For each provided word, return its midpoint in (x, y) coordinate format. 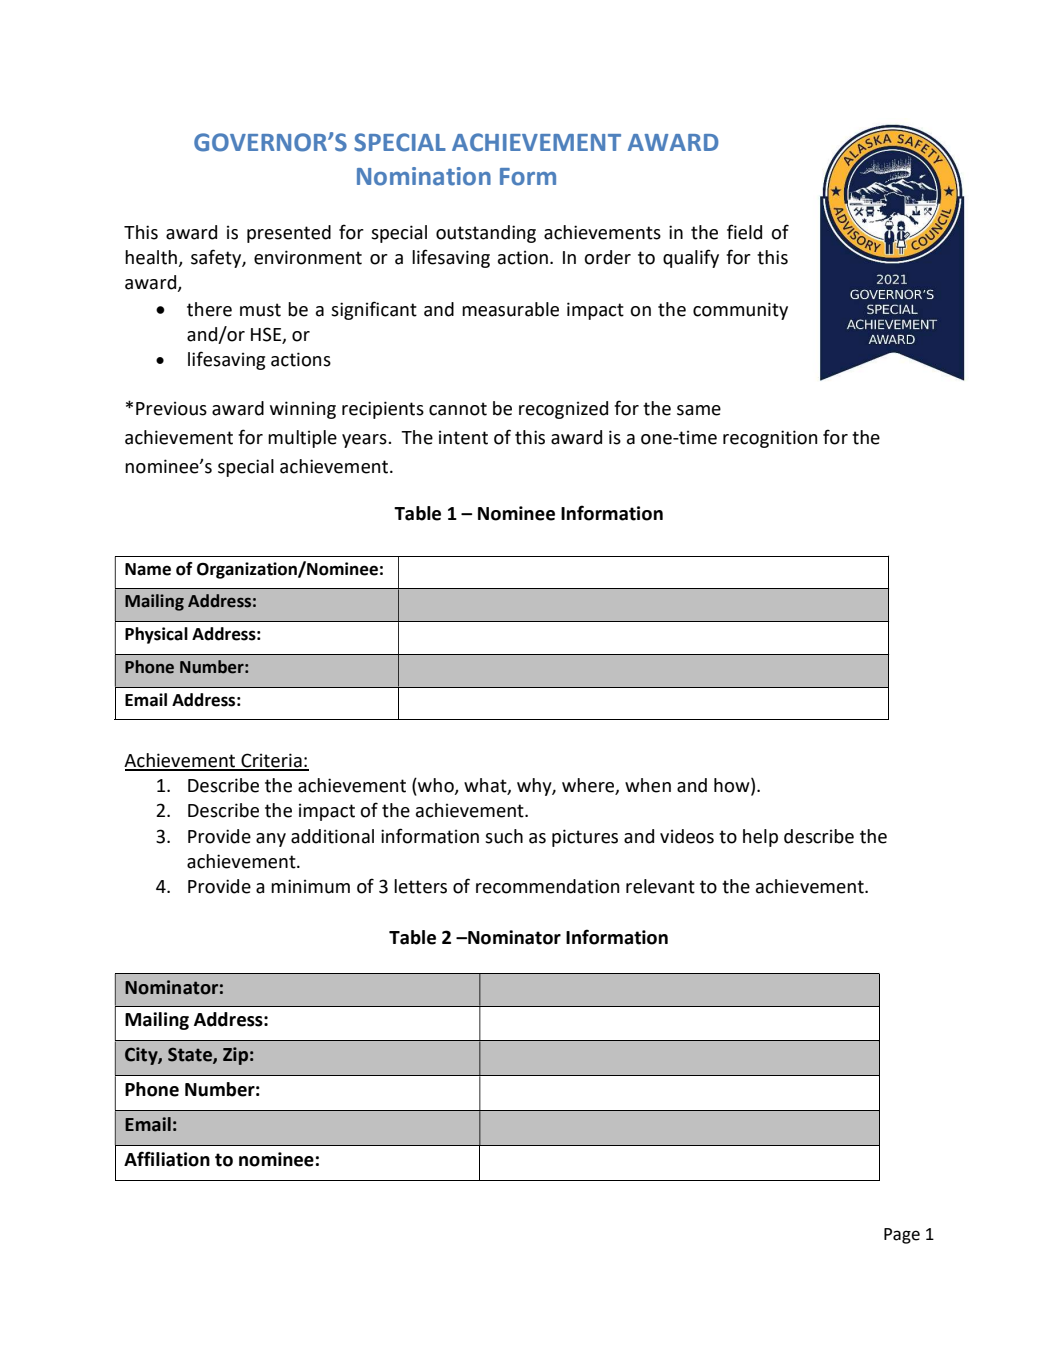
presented (289, 234)
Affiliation (167, 1159)
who (436, 786)
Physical (156, 635)
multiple (302, 439)
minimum (310, 886)
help (760, 838)
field (744, 232)
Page (902, 1236)
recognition (770, 439)
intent (463, 437)
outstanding (486, 234)
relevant (660, 886)
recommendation (547, 886)
